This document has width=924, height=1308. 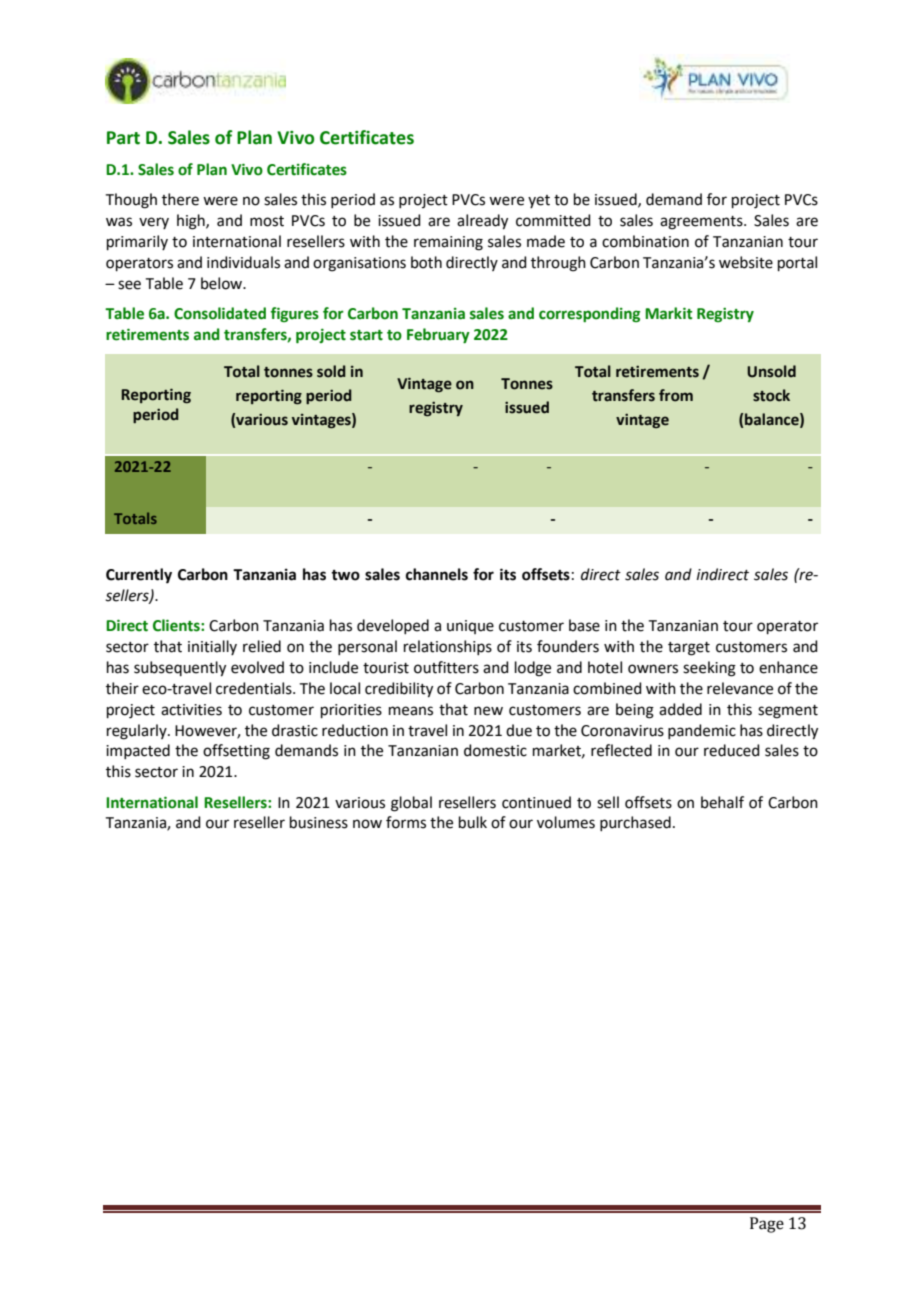 What do you see at coordinates (482, 222) in the document?
I see `already` at bounding box center [482, 222].
